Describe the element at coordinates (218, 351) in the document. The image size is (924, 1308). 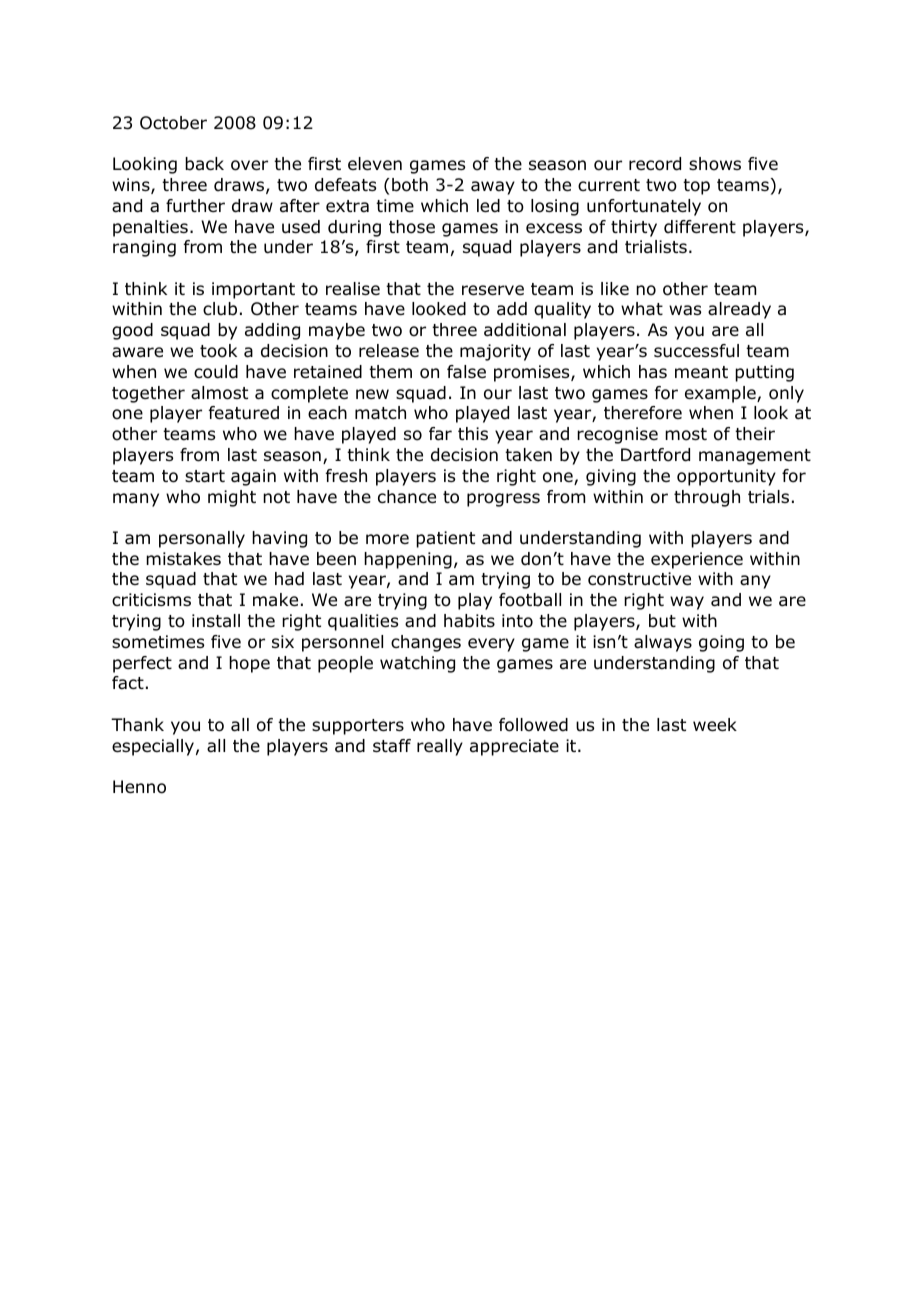
I see `took` at that location.
